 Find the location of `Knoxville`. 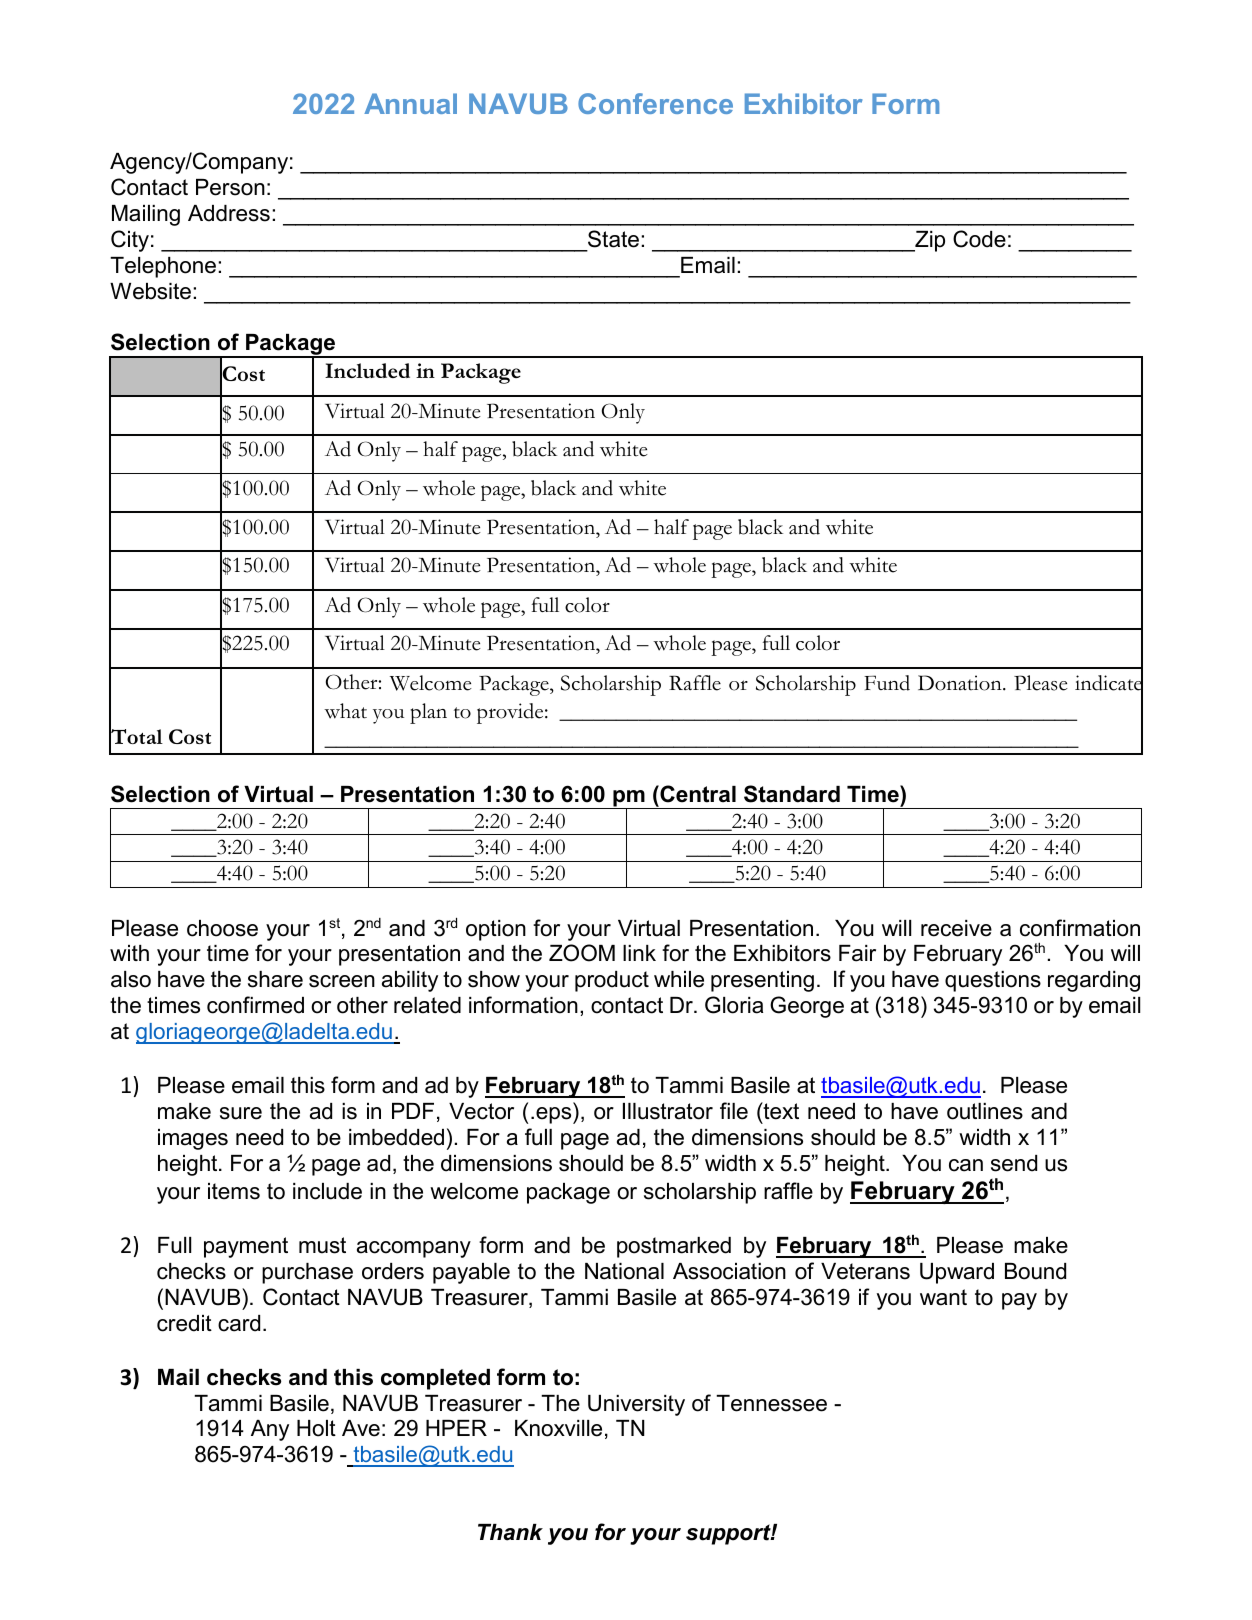

Knoxville is located at coordinates (558, 1428).
